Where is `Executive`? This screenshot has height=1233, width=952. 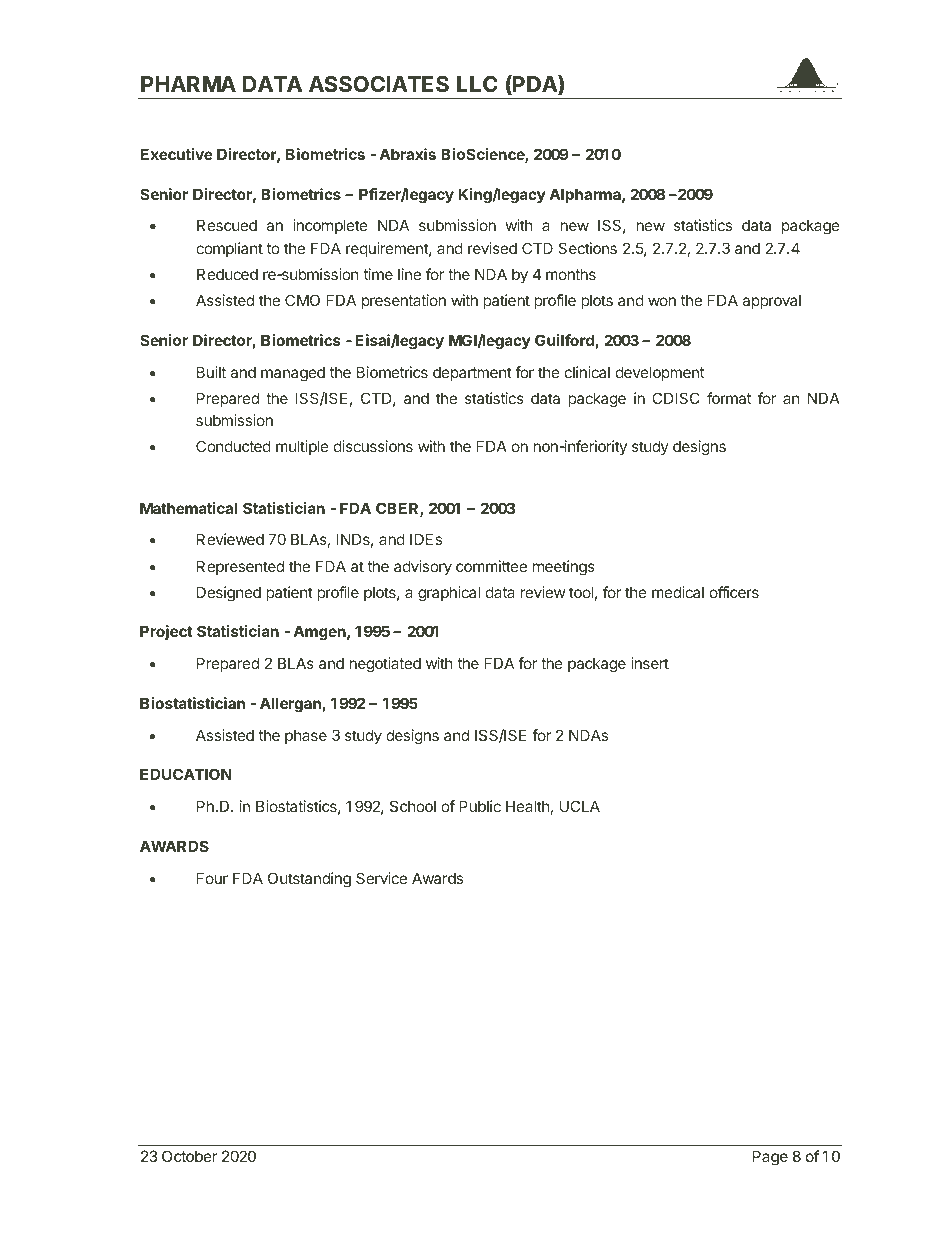 Executive is located at coordinates (177, 154).
